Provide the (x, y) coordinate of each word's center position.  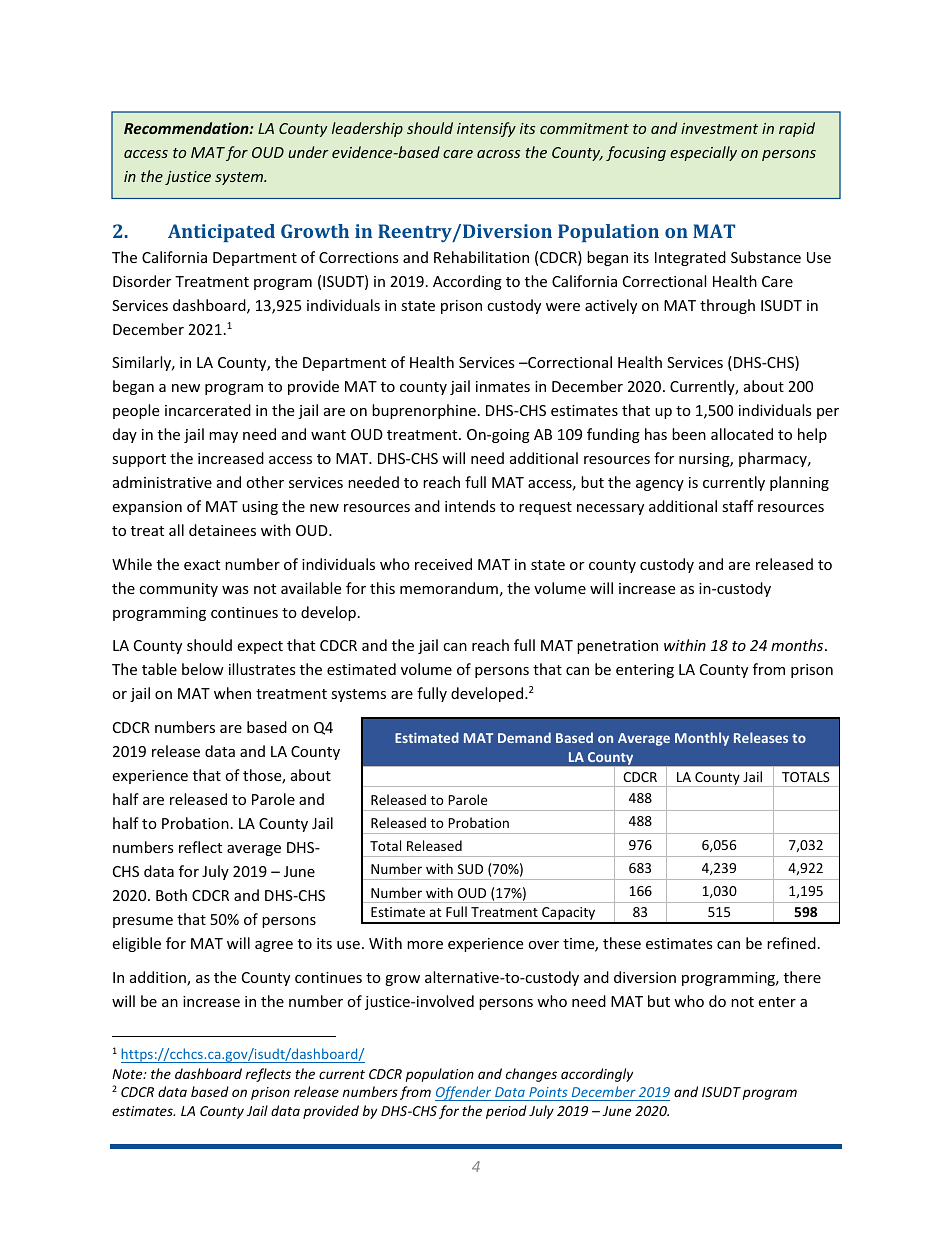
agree (274, 946)
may (223, 437)
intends (470, 506)
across (498, 154)
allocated (742, 434)
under (308, 152)
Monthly (702, 739)
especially (703, 153)
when (232, 693)
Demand (524, 737)
